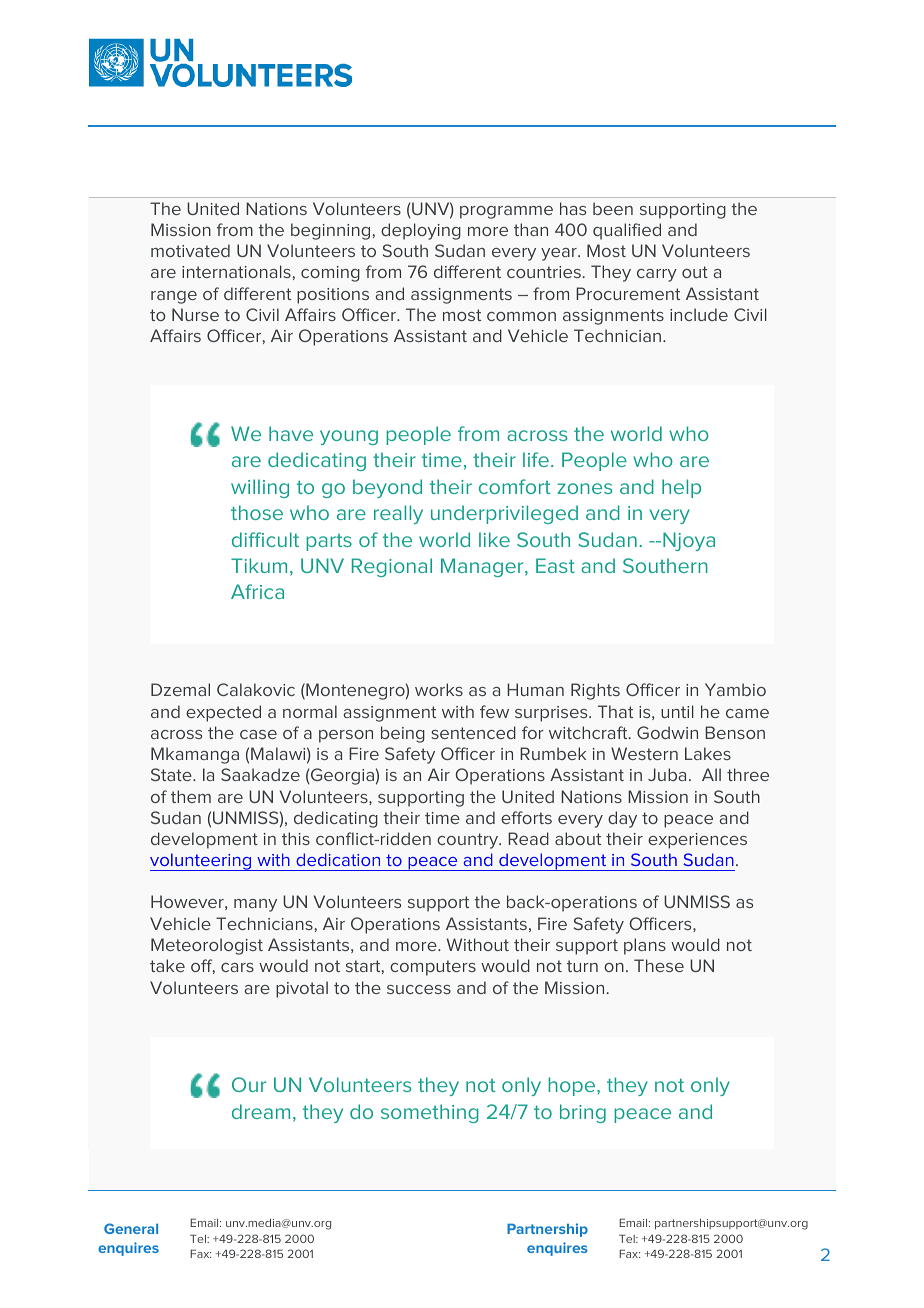 The height and width of the image is (1308, 924). I want to click on experiences, so click(697, 841).
